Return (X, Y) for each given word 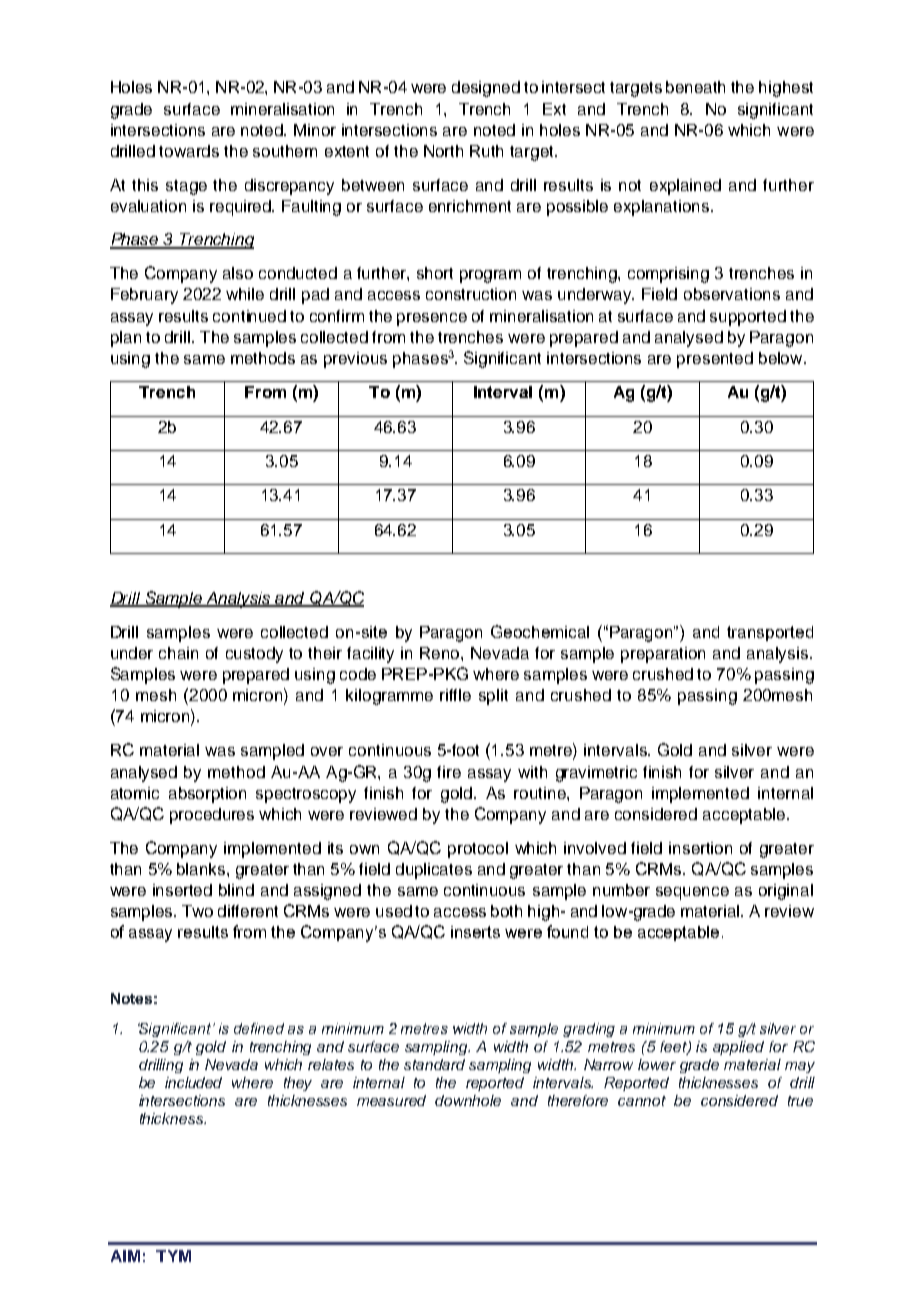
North (443, 151)
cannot (642, 1101)
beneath (695, 87)
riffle (455, 695)
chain (178, 653)
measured (391, 1100)
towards (189, 151)
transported (770, 633)
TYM (173, 1256)
